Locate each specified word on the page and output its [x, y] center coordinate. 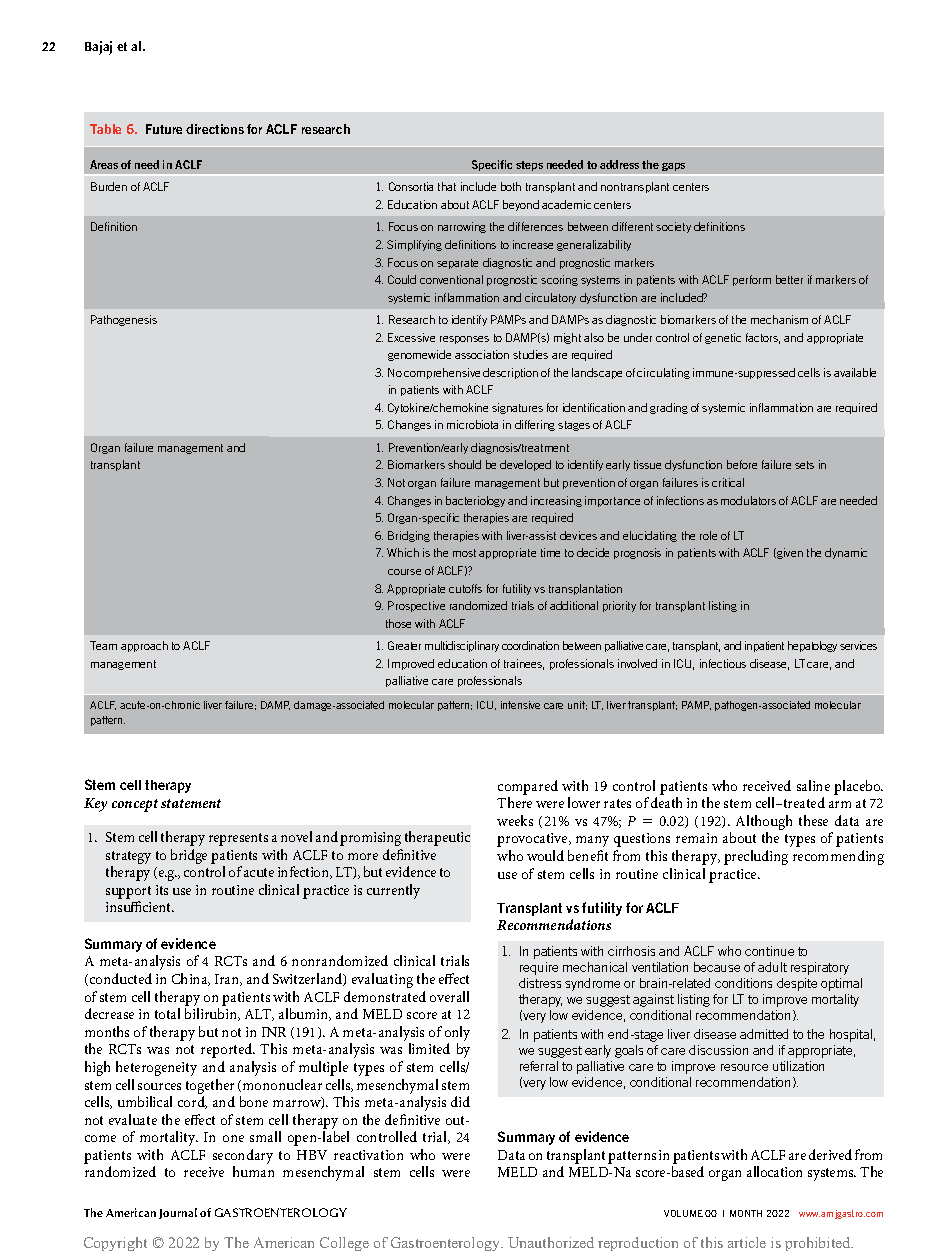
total [167, 1013]
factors [763, 338]
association [482, 354]
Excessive [411, 337]
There [514, 802]
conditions [743, 983]
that [447, 186]
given [789, 553]
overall [449, 996]
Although [764, 824]
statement [191, 803]
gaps [673, 167]
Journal [178, 1213]
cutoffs [465, 588]
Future [164, 129]
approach [144, 646]
